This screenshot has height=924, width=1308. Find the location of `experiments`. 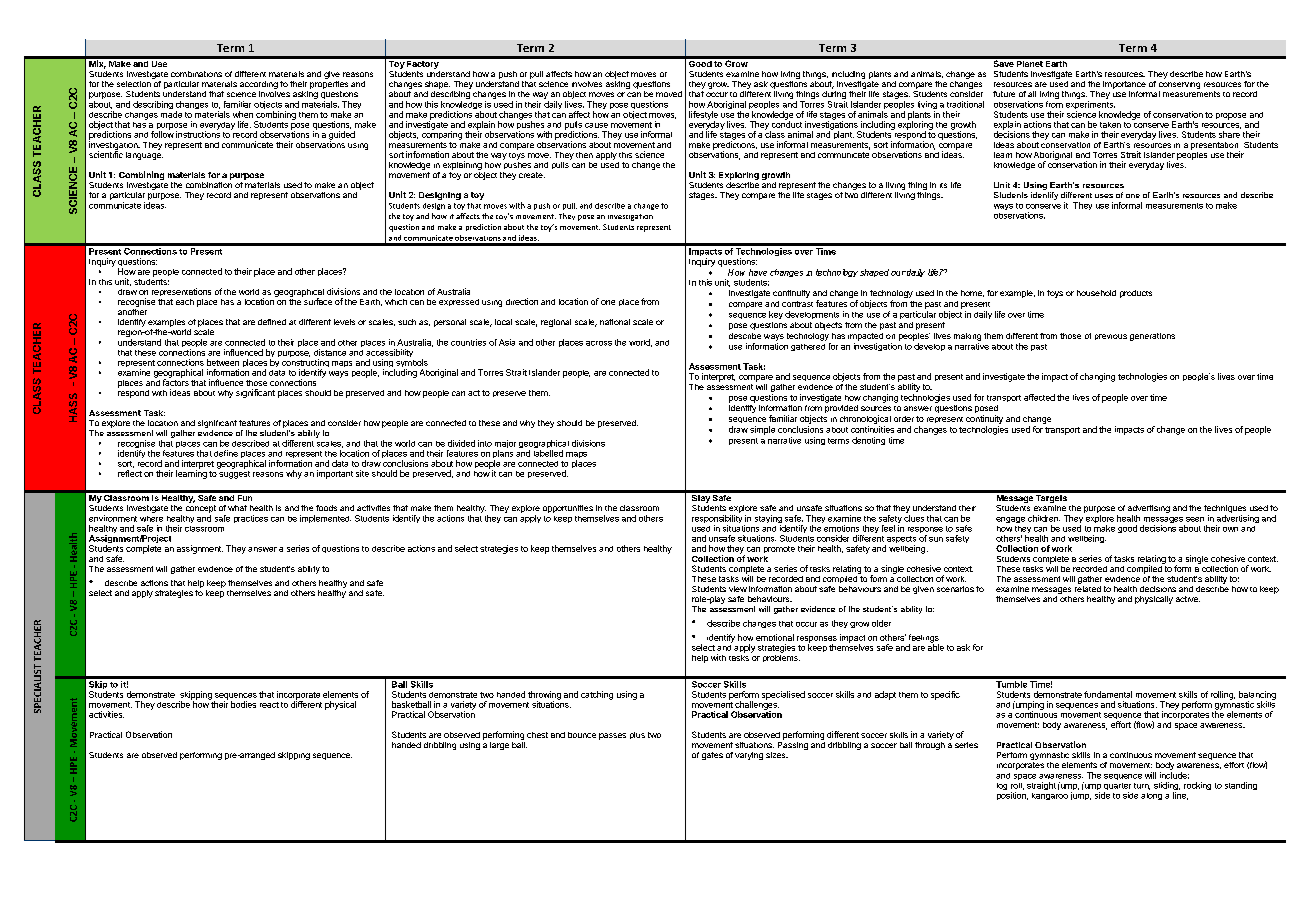

experiments is located at coordinates (1090, 106).
